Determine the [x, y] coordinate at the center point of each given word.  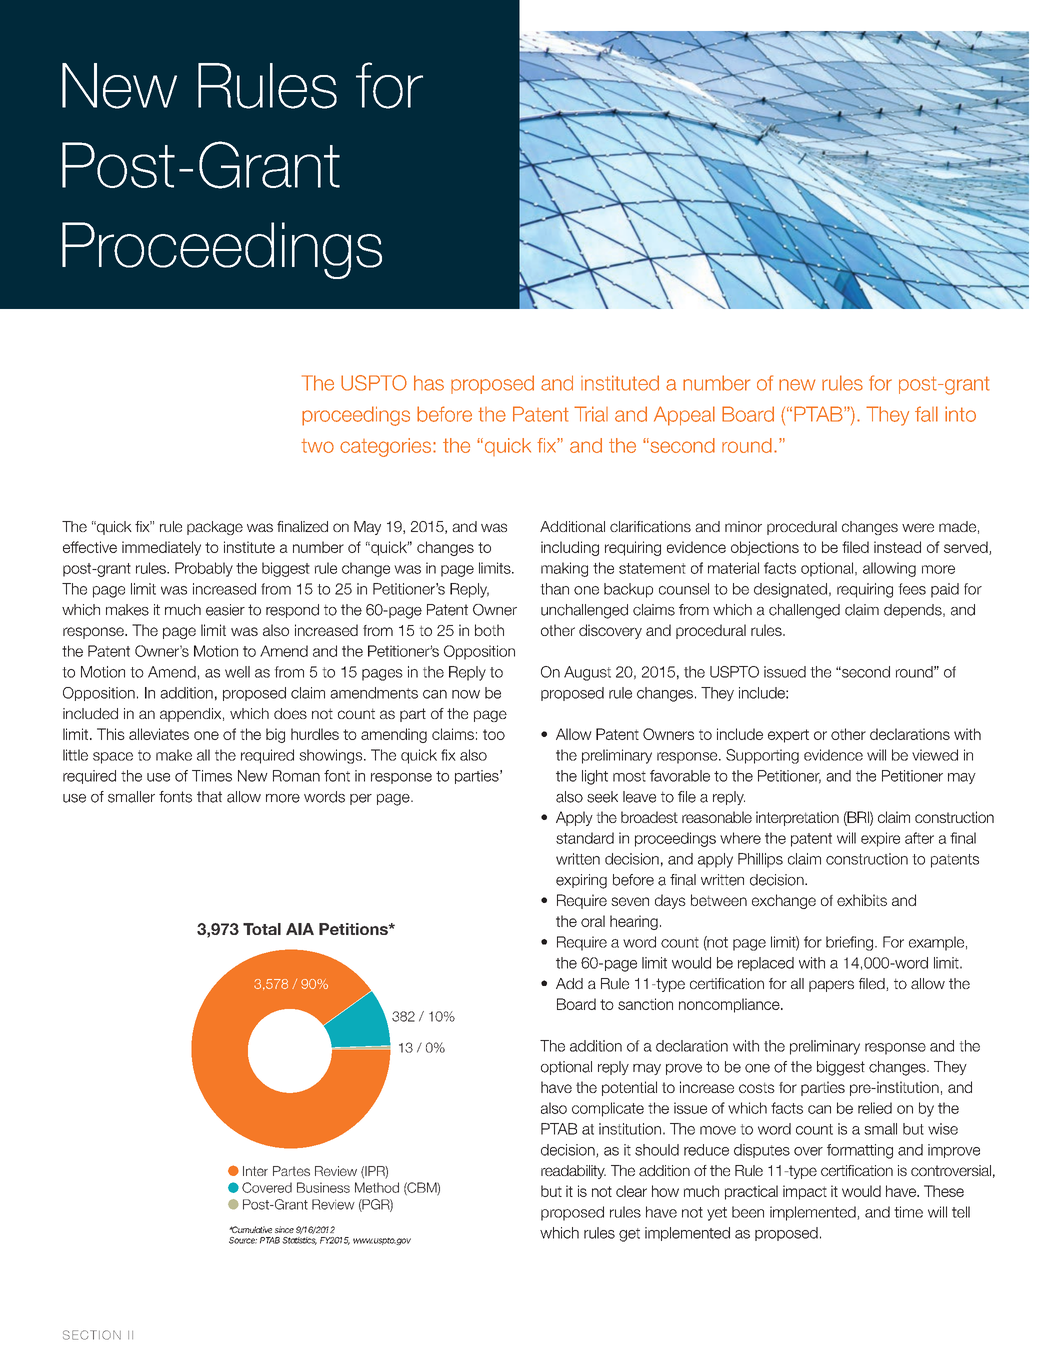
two [317, 446]
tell [961, 1212]
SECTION [92, 1335]
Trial [591, 414]
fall [926, 414]
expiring [581, 881]
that [209, 797]
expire [880, 839]
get [629, 1235]
